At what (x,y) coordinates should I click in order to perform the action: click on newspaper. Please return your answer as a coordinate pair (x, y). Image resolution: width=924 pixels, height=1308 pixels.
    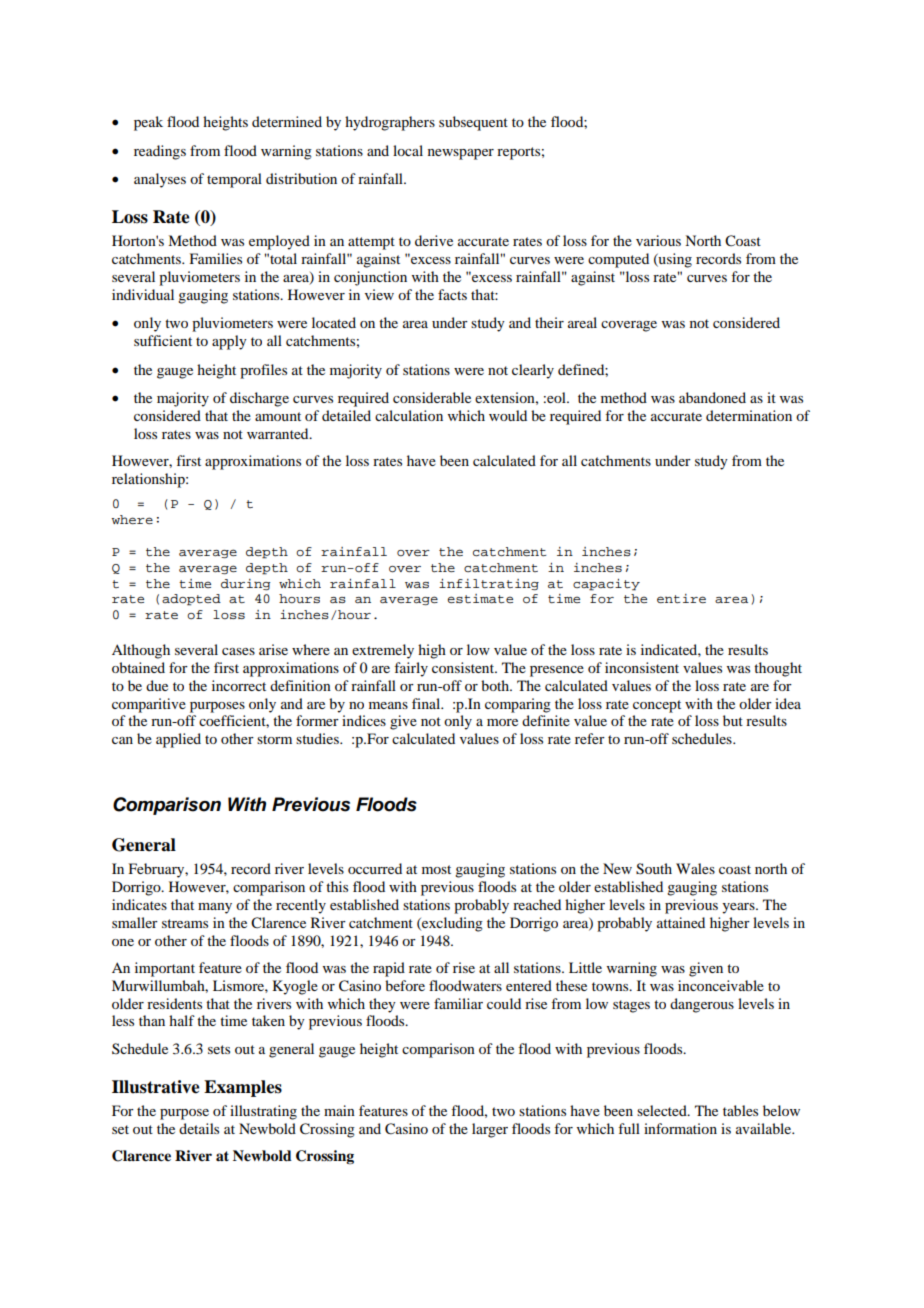
    Looking at the image, I should click on (461, 154).
